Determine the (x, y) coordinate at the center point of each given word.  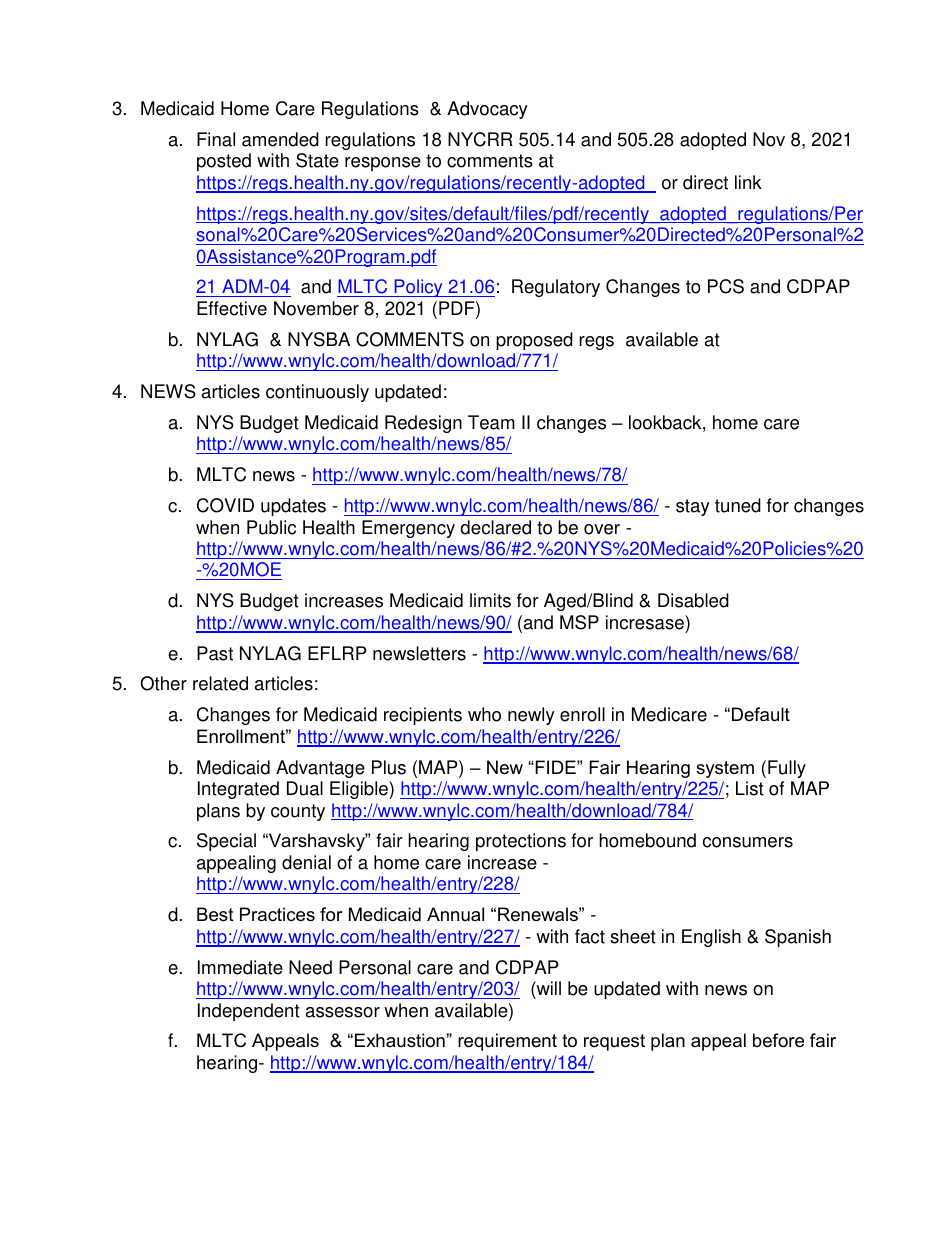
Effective (232, 308)
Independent (249, 1012)
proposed (534, 341)
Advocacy (487, 110)
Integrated (238, 790)
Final (216, 139)
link (748, 182)
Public (271, 527)
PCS (726, 286)
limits (490, 600)
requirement (507, 1042)
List (750, 788)
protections (521, 842)
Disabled (693, 600)
